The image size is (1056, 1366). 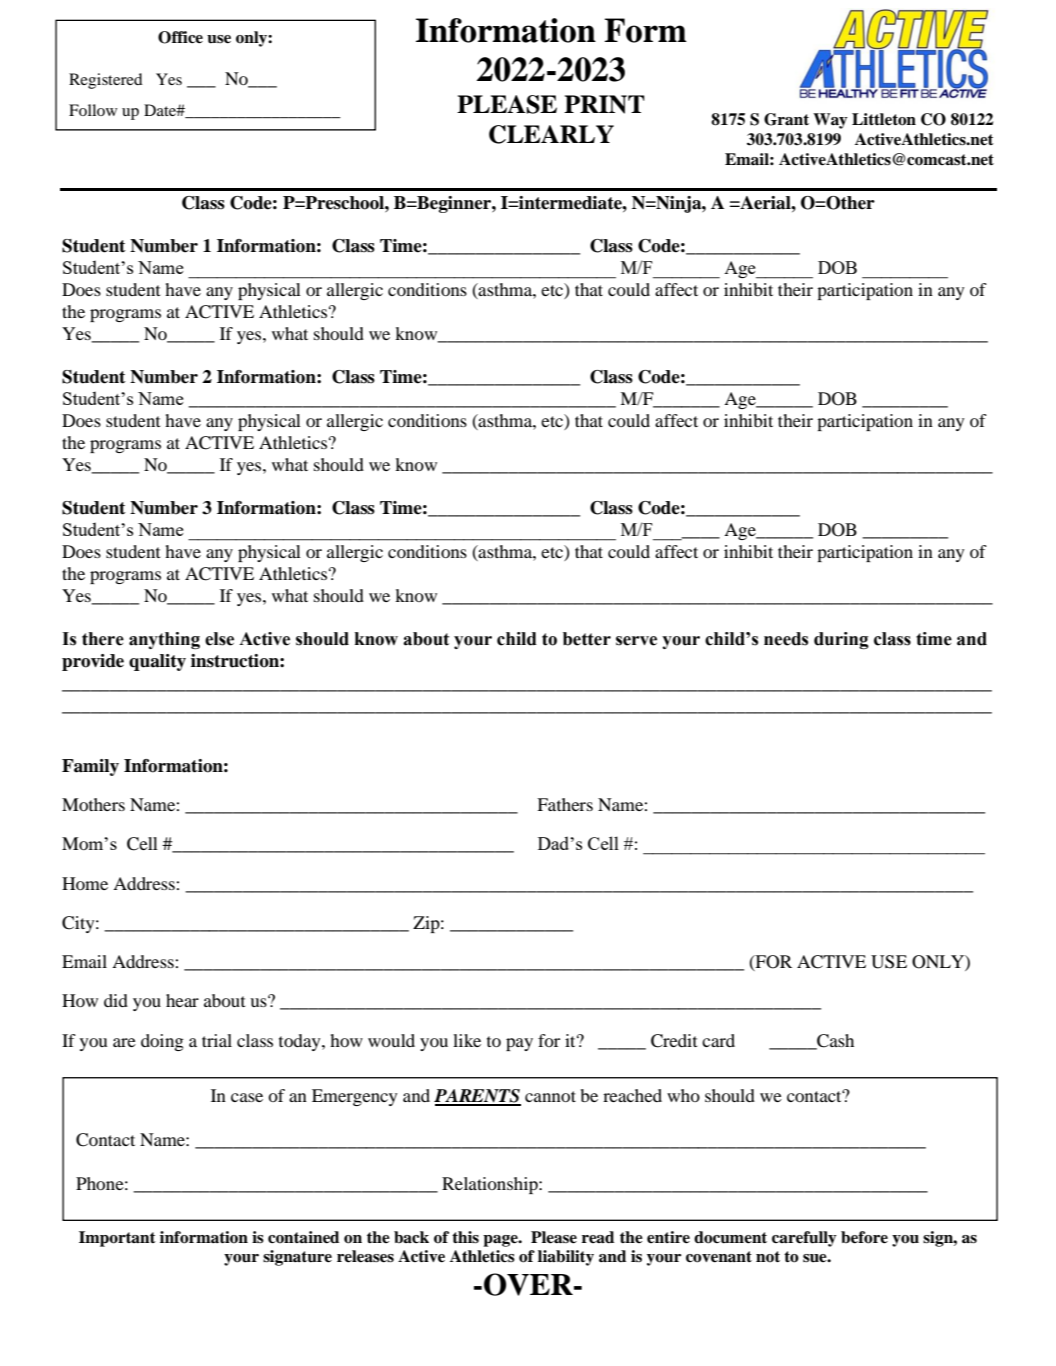 What do you see at coordinates (786, 119) in the page?
I see `Grant` at bounding box center [786, 119].
